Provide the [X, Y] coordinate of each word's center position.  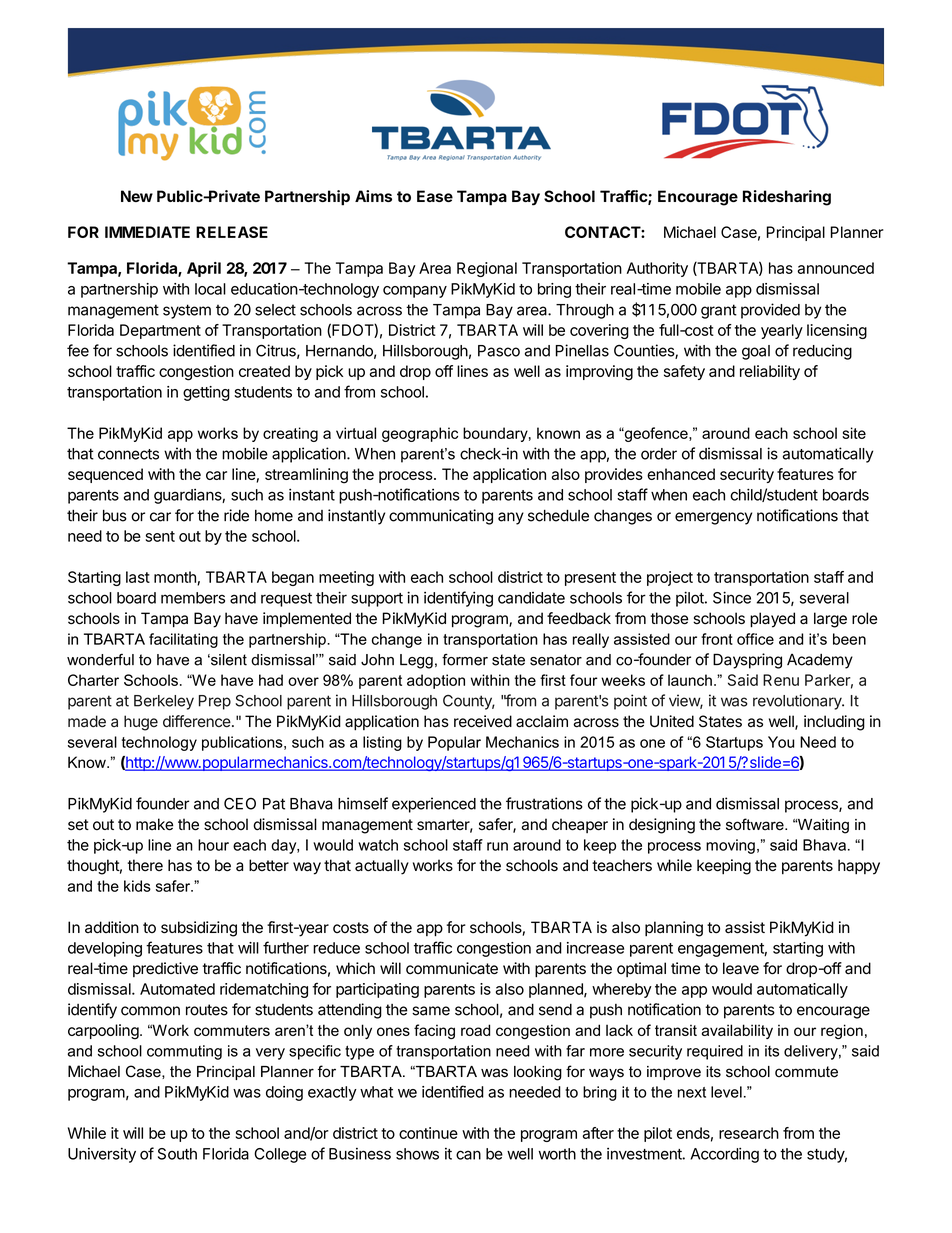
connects [128, 454]
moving [730, 846]
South [177, 1154]
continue [428, 1133]
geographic [420, 434]
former [465, 660]
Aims [373, 196]
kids [137, 886]
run [497, 846]
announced [836, 268]
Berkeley [164, 702]
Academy [820, 661]
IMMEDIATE [147, 232]
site [854, 433]
